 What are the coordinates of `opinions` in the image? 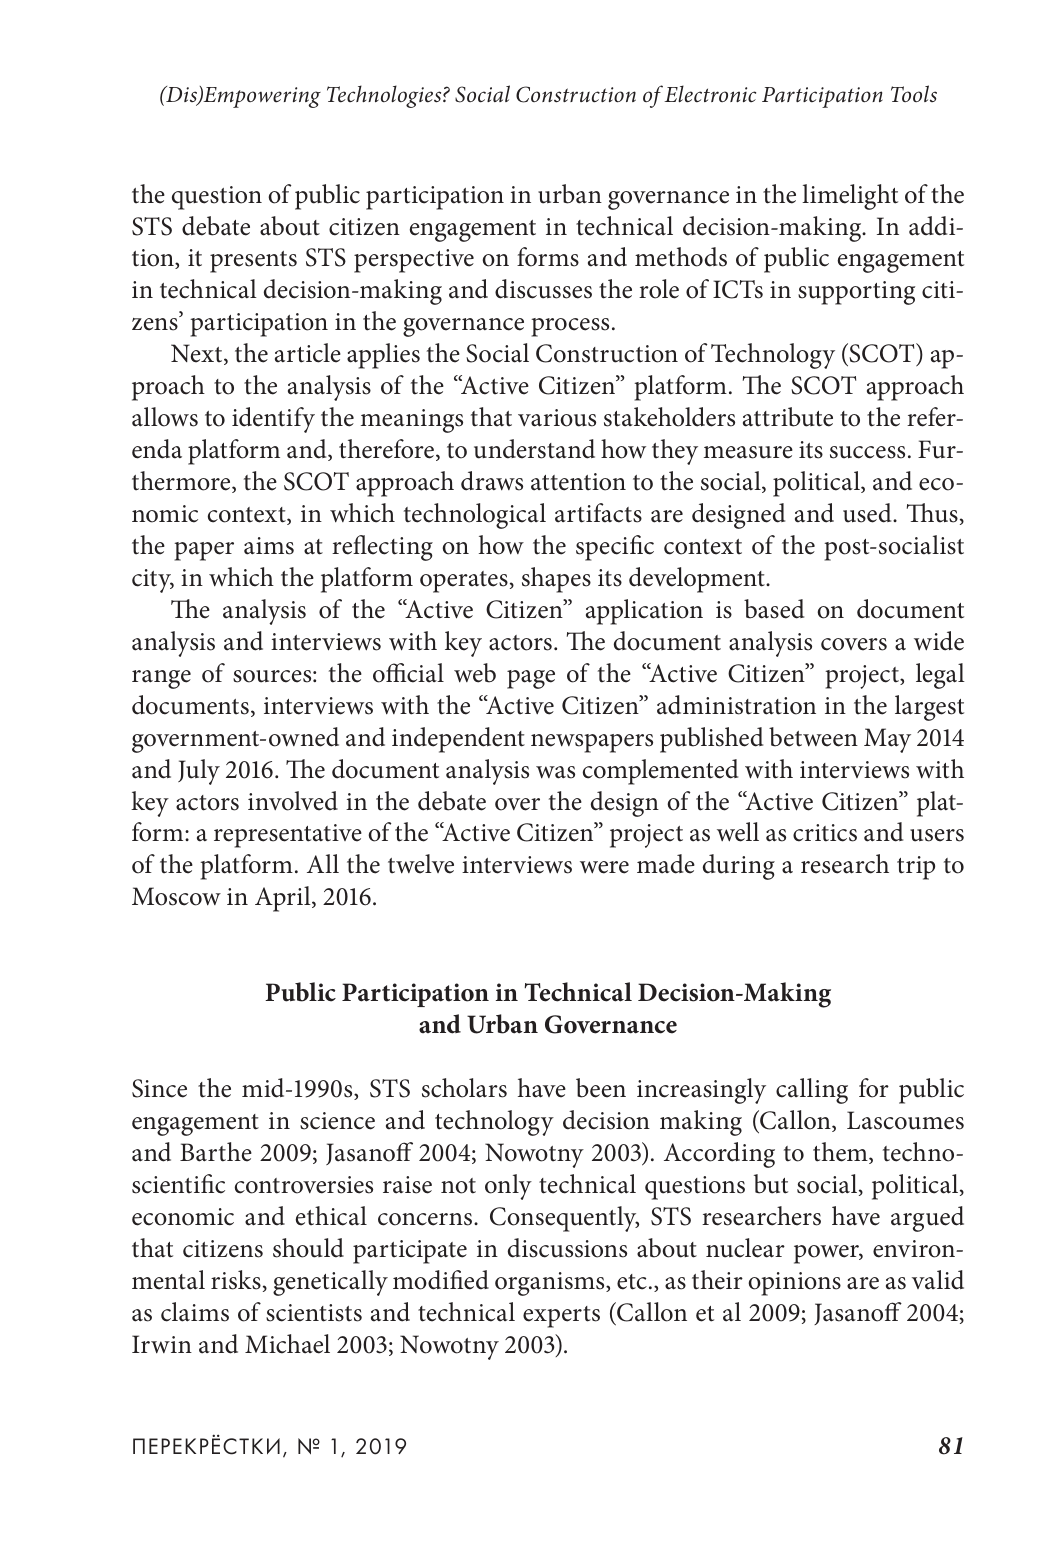 It's located at (794, 1284).
